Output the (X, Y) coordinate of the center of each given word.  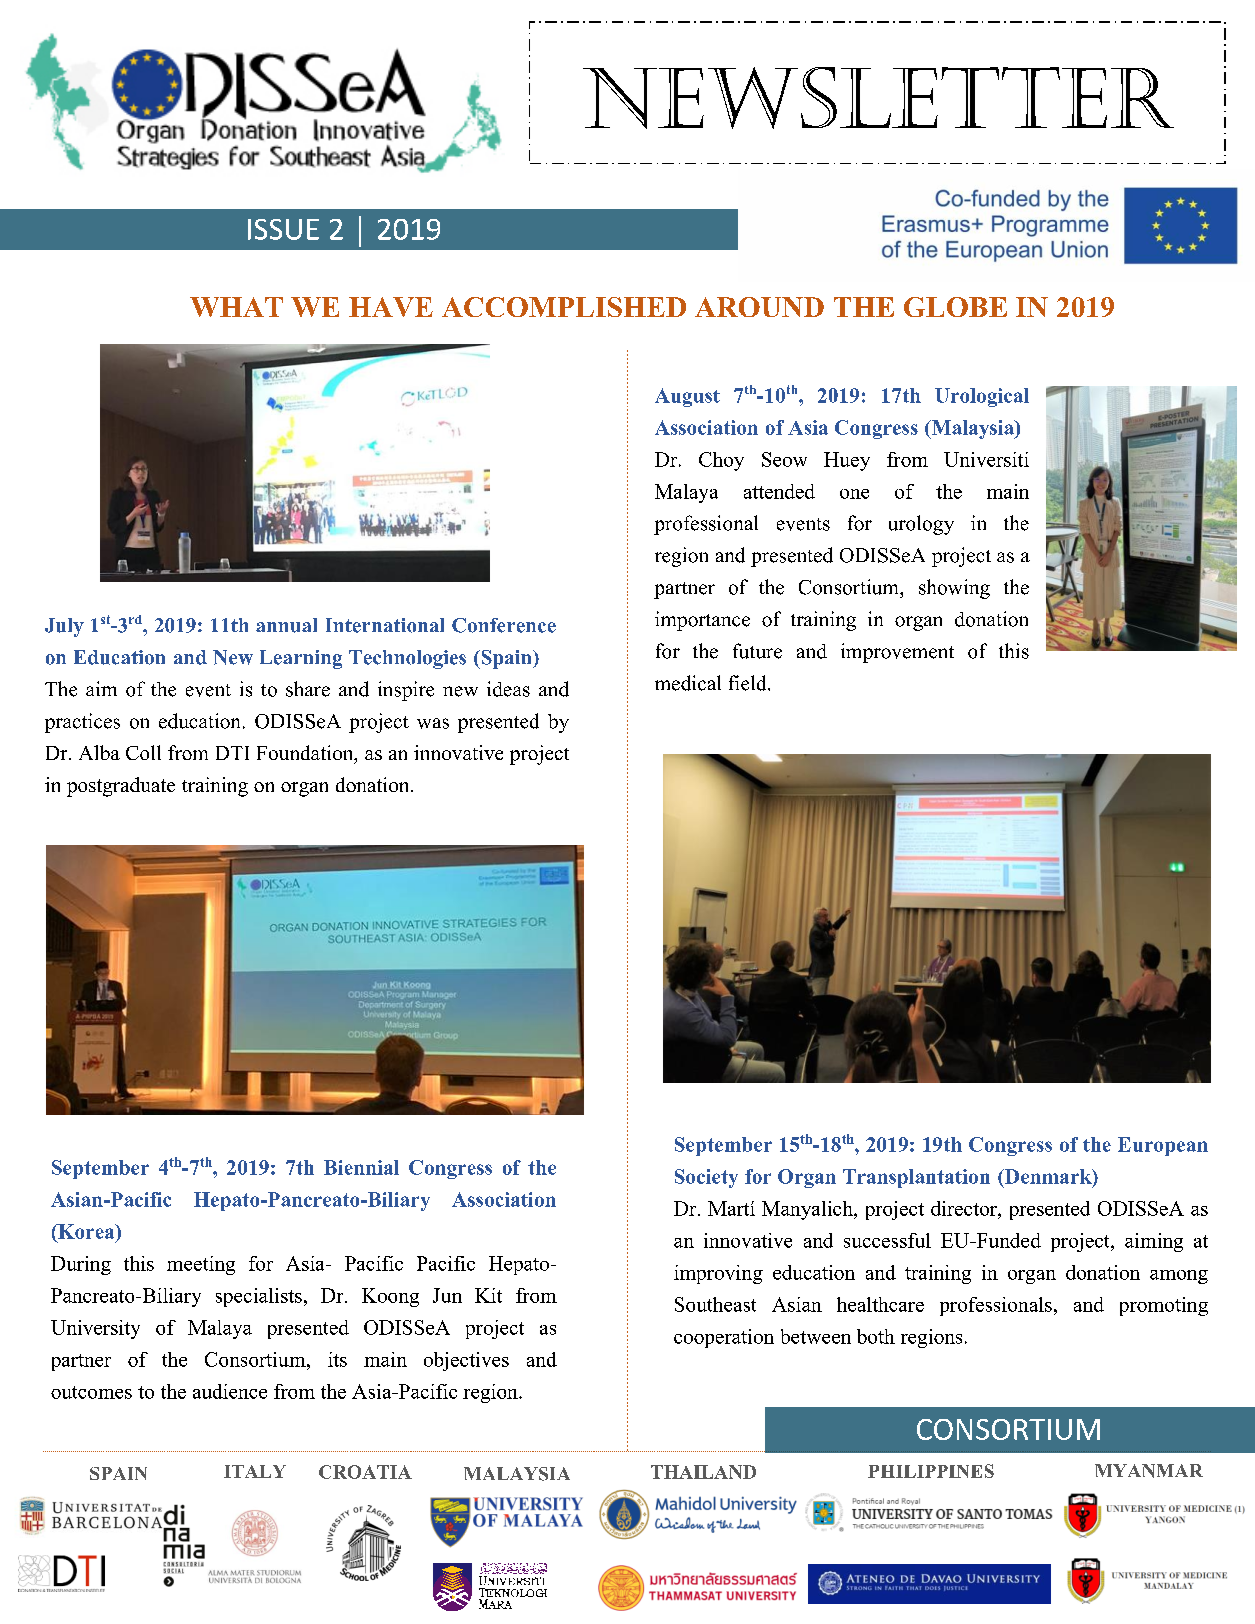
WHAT (236, 307)
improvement (897, 653)
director (965, 1208)
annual (286, 625)
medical (688, 683)
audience (230, 1391)
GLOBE (955, 307)
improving (718, 1274)
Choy (721, 461)
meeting (201, 1265)
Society (706, 1178)
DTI (232, 753)
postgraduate (121, 787)
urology (921, 525)
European (1163, 1146)
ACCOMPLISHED (564, 307)
